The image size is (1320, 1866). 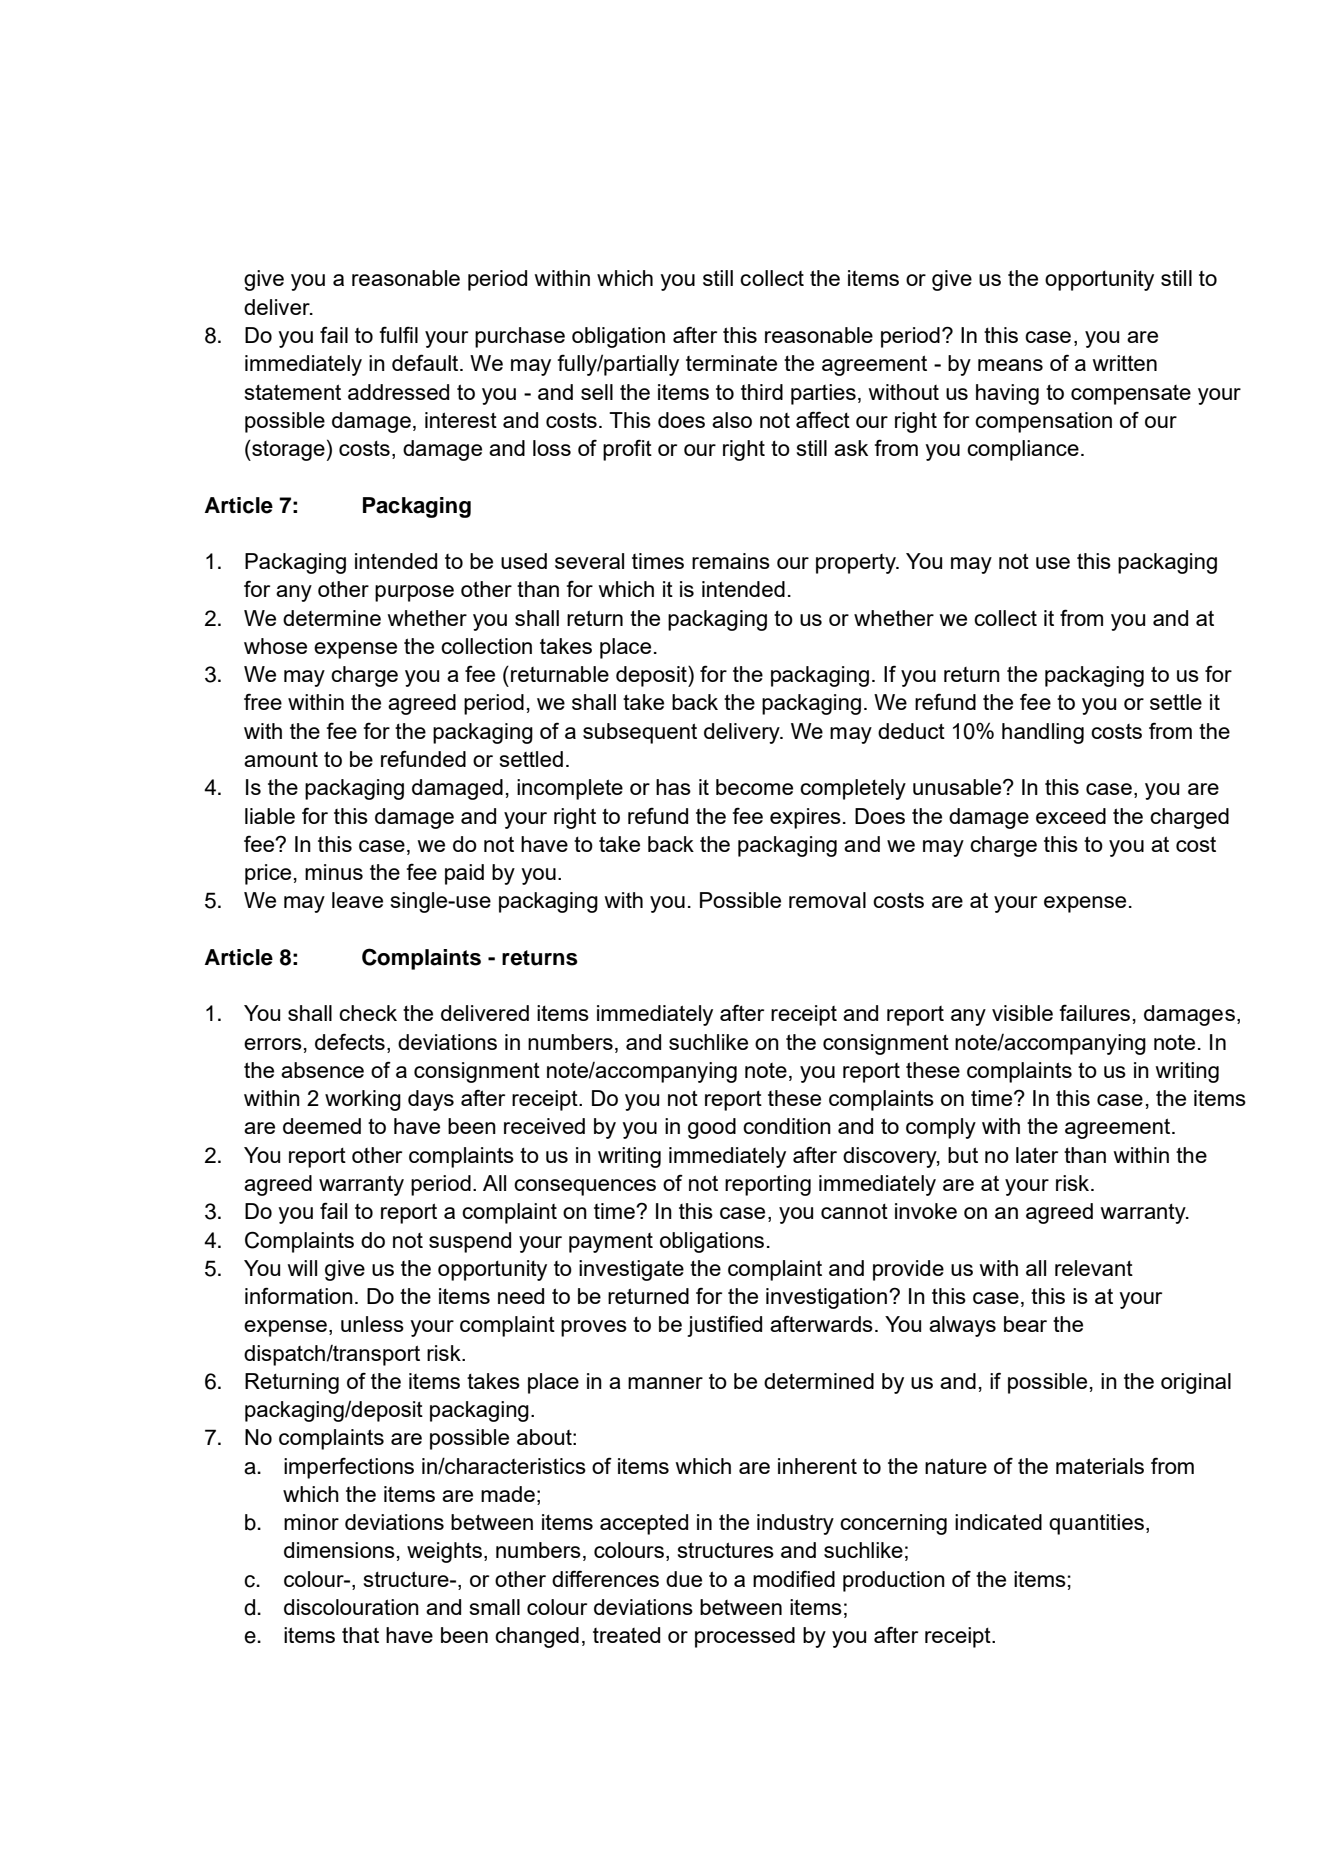 What do you see at coordinates (398, 392) in the page?
I see `addressed` at bounding box center [398, 392].
